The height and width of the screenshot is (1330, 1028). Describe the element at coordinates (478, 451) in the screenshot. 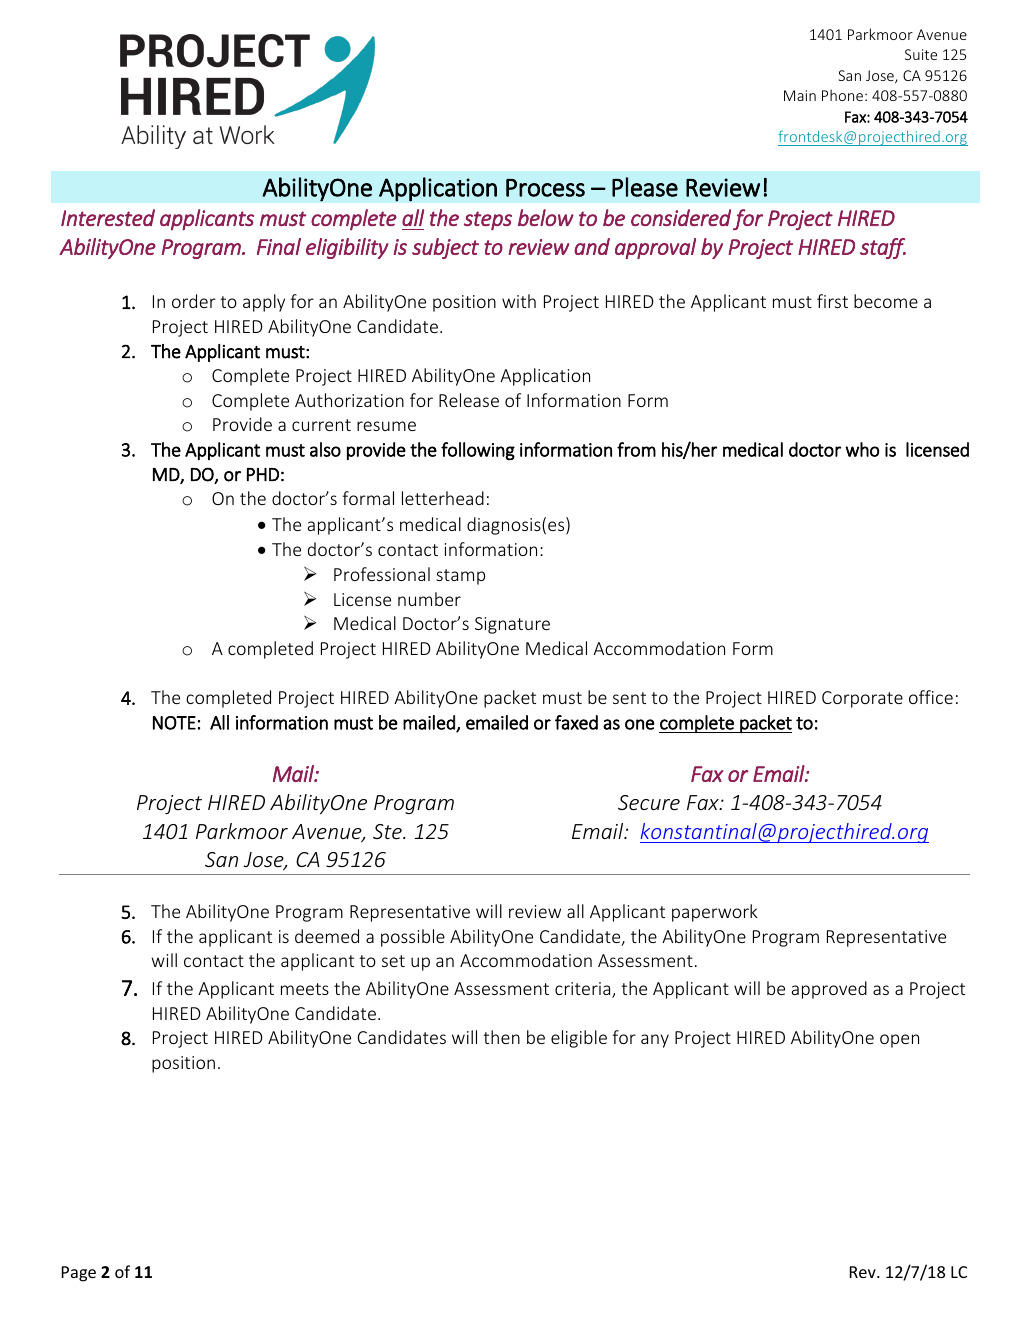

I see `following` at that location.
